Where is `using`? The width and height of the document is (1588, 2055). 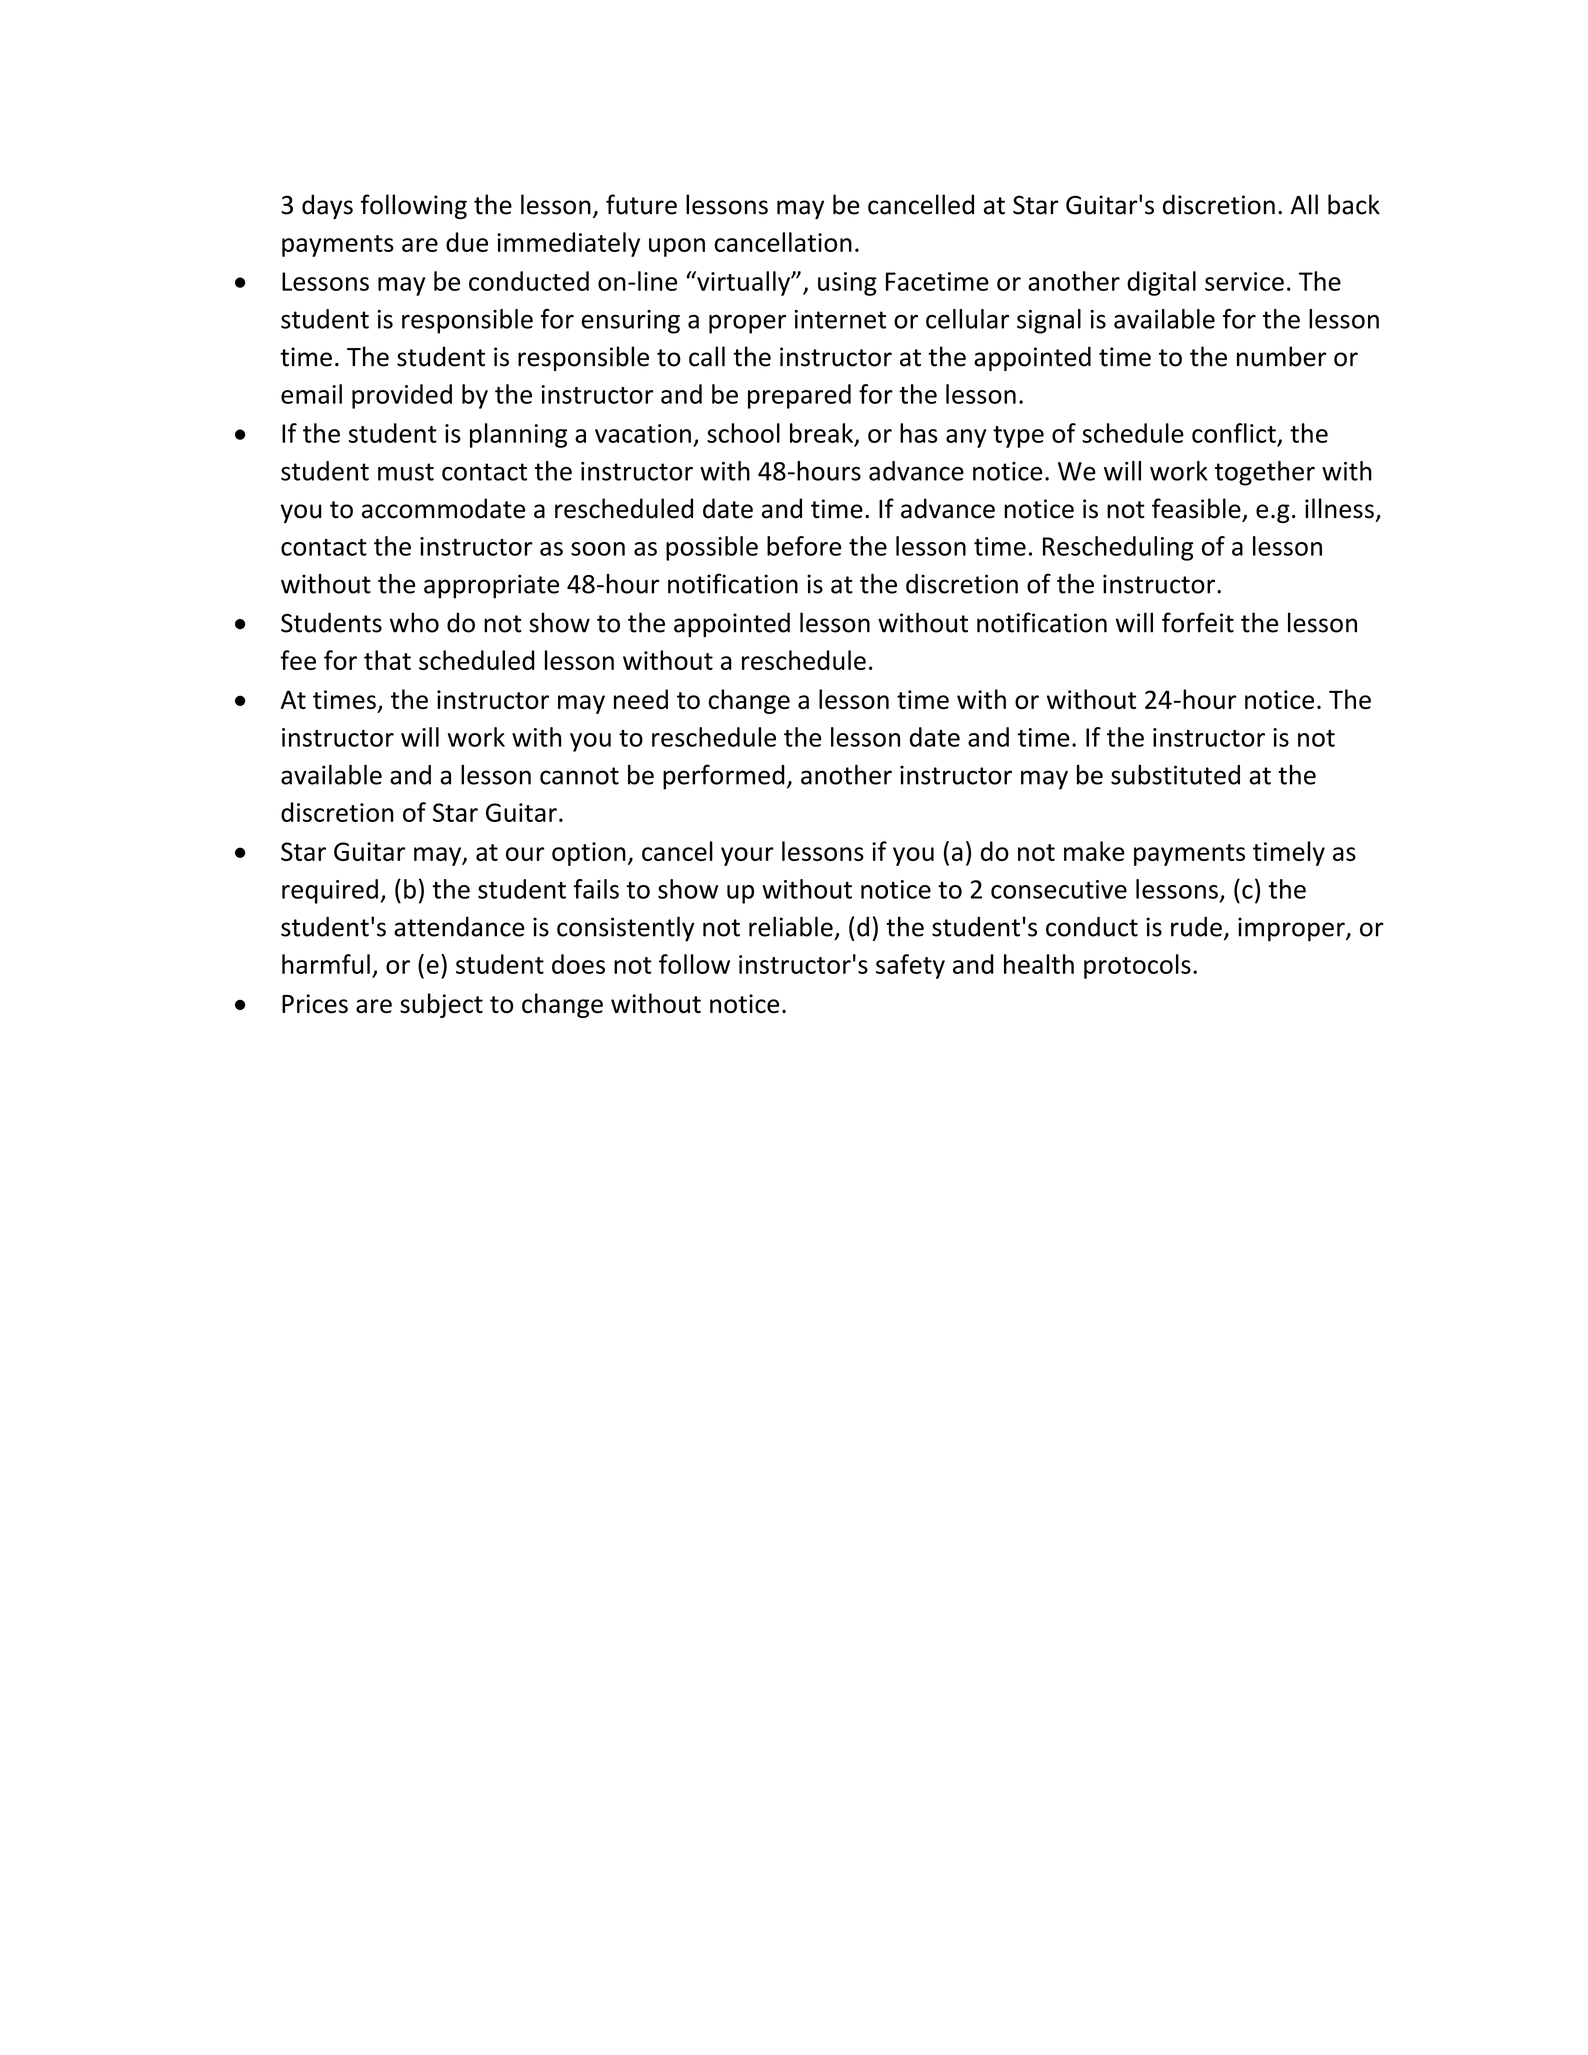
using is located at coordinates (847, 284).
